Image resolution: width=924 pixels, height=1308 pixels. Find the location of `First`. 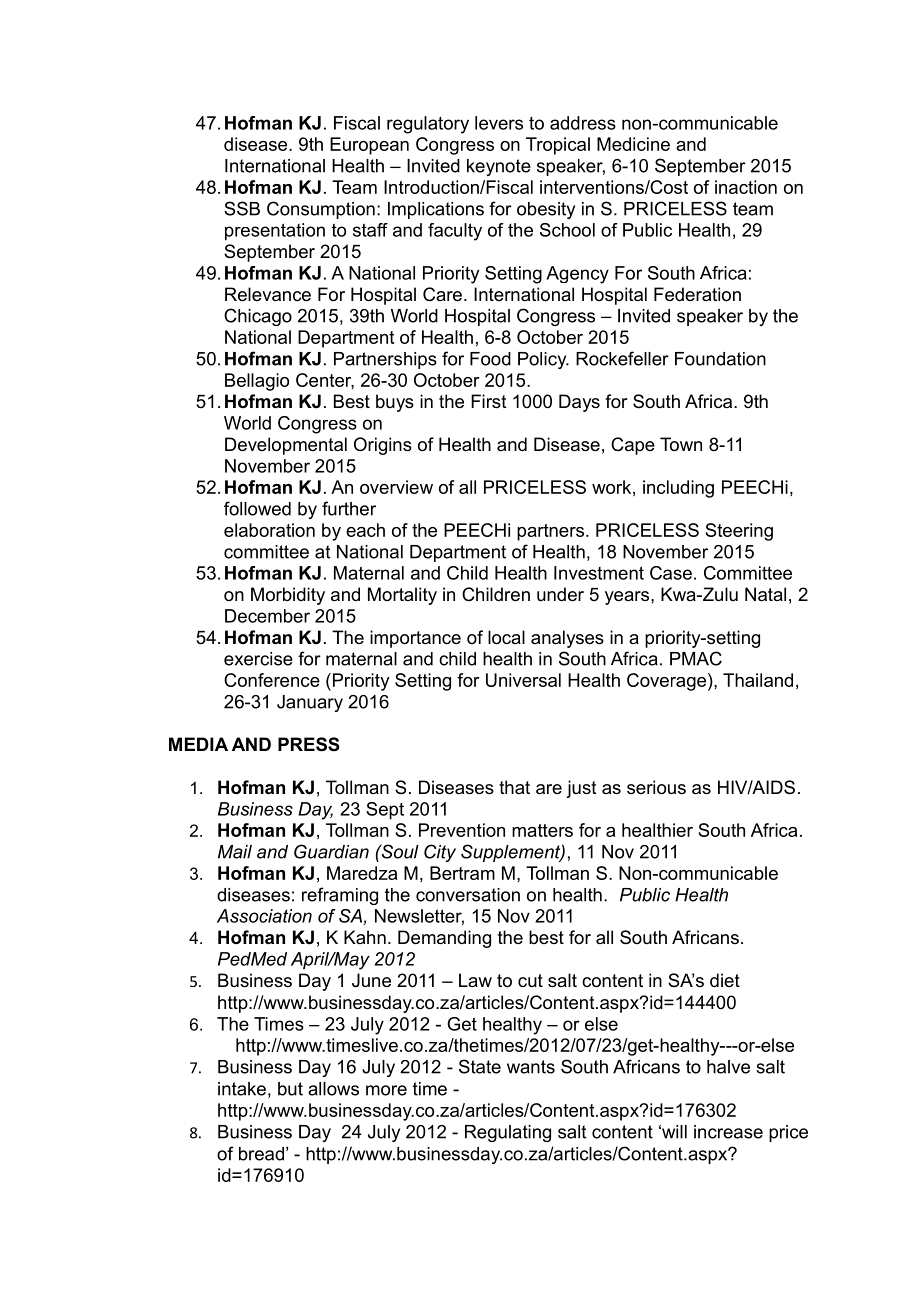

First is located at coordinates (489, 401).
